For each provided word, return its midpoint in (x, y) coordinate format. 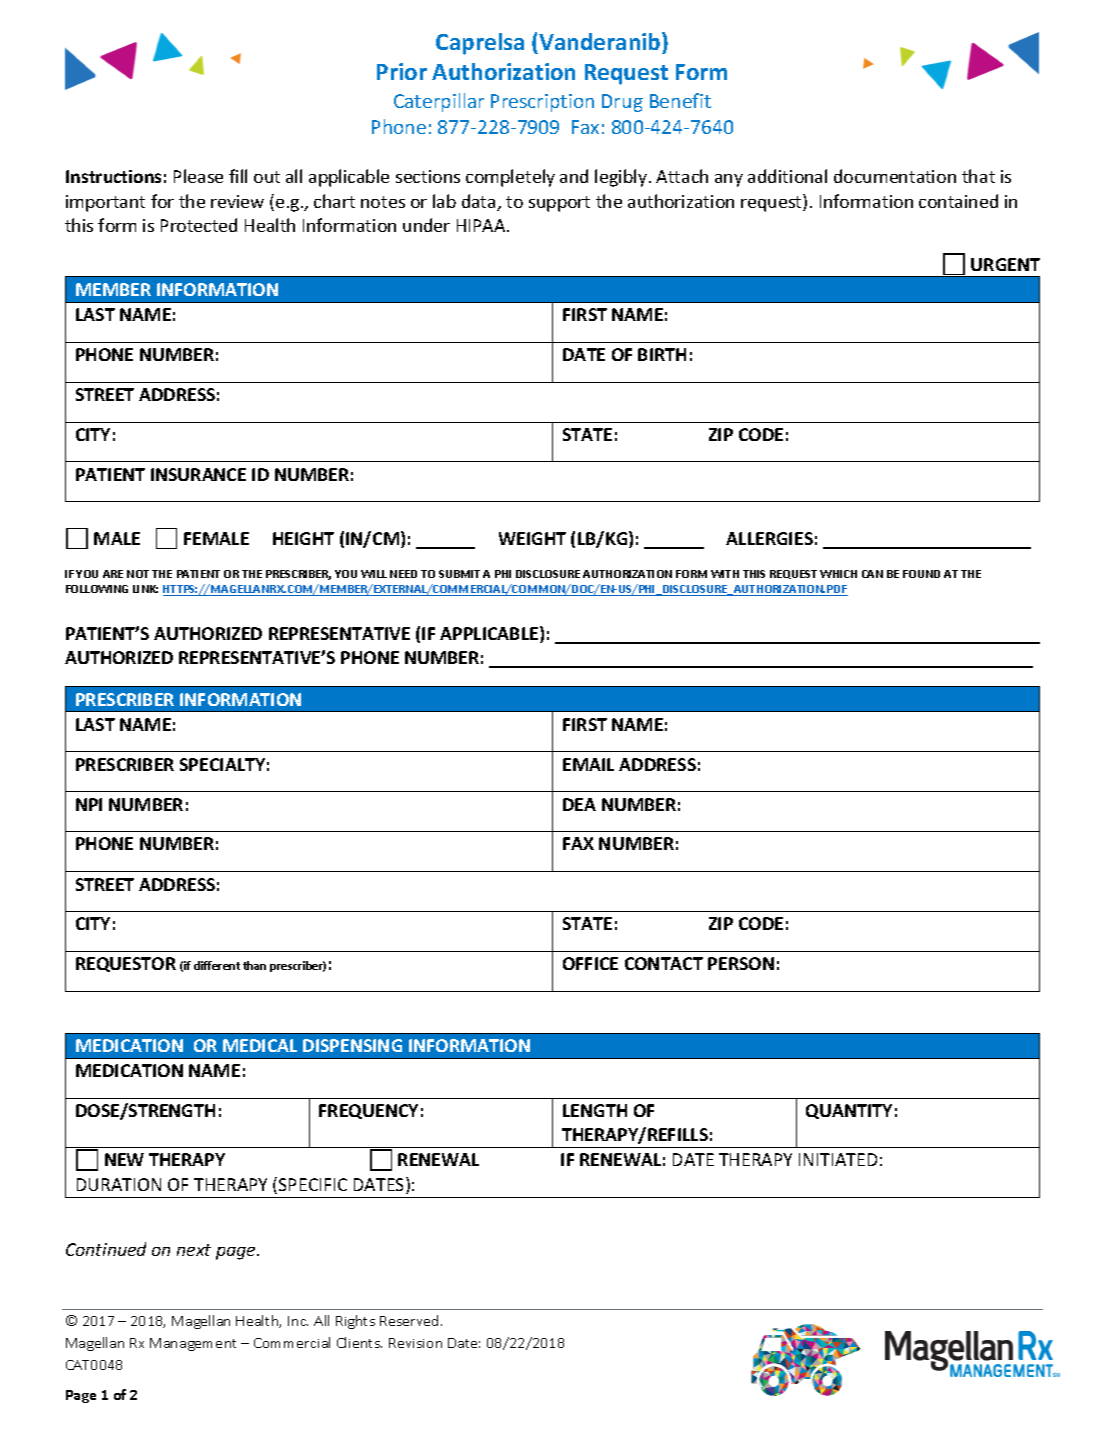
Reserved (411, 1320)
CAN (872, 574)
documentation (895, 176)
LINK (145, 589)
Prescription (542, 103)
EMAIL (588, 764)
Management (193, 1344)
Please (198, 176)
